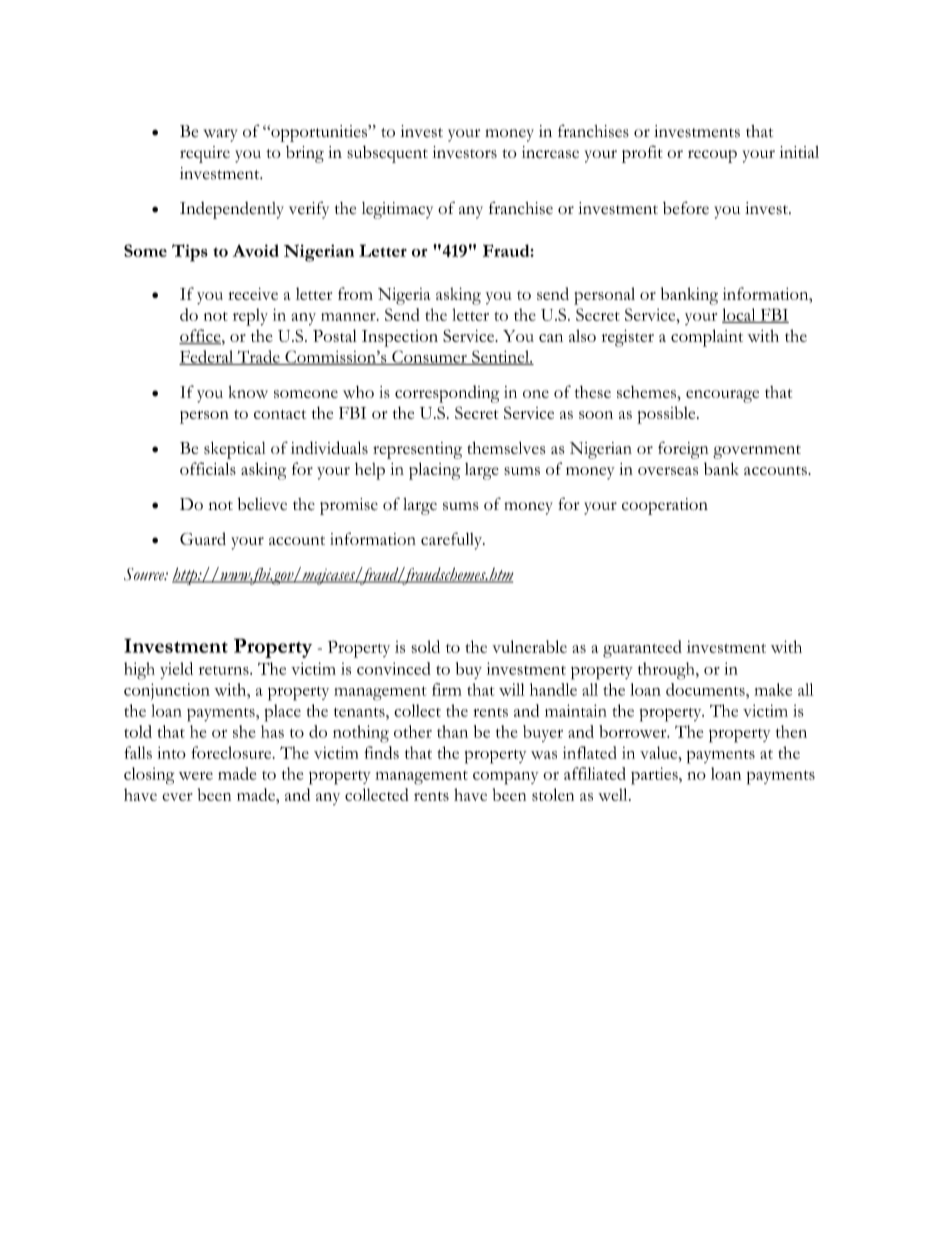  What do you see at coordinates (757, 452) in the image?
I see `government` at bounding box center [757, 452].
